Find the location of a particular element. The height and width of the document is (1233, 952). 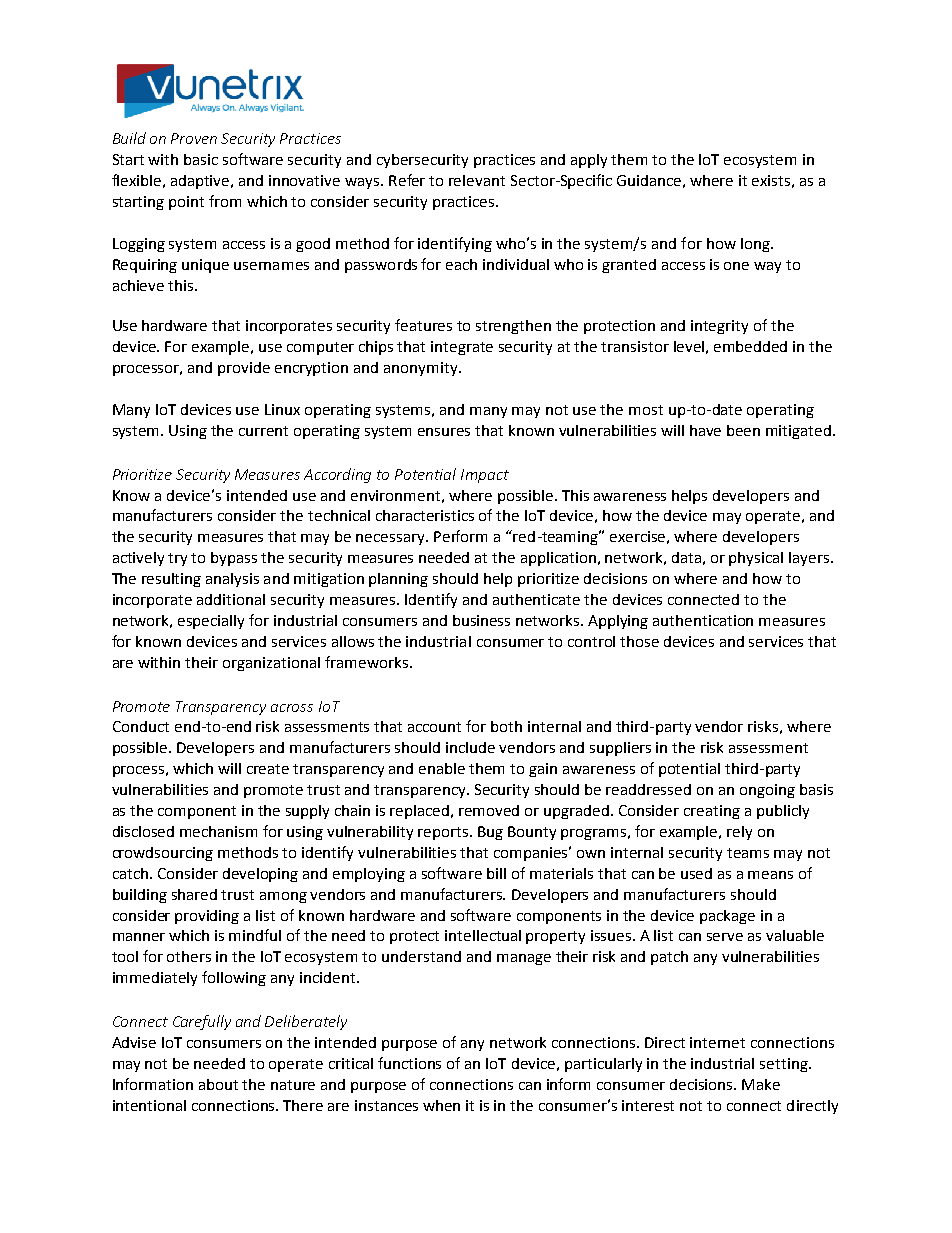

embedded is located at coordinates (750, 346).
